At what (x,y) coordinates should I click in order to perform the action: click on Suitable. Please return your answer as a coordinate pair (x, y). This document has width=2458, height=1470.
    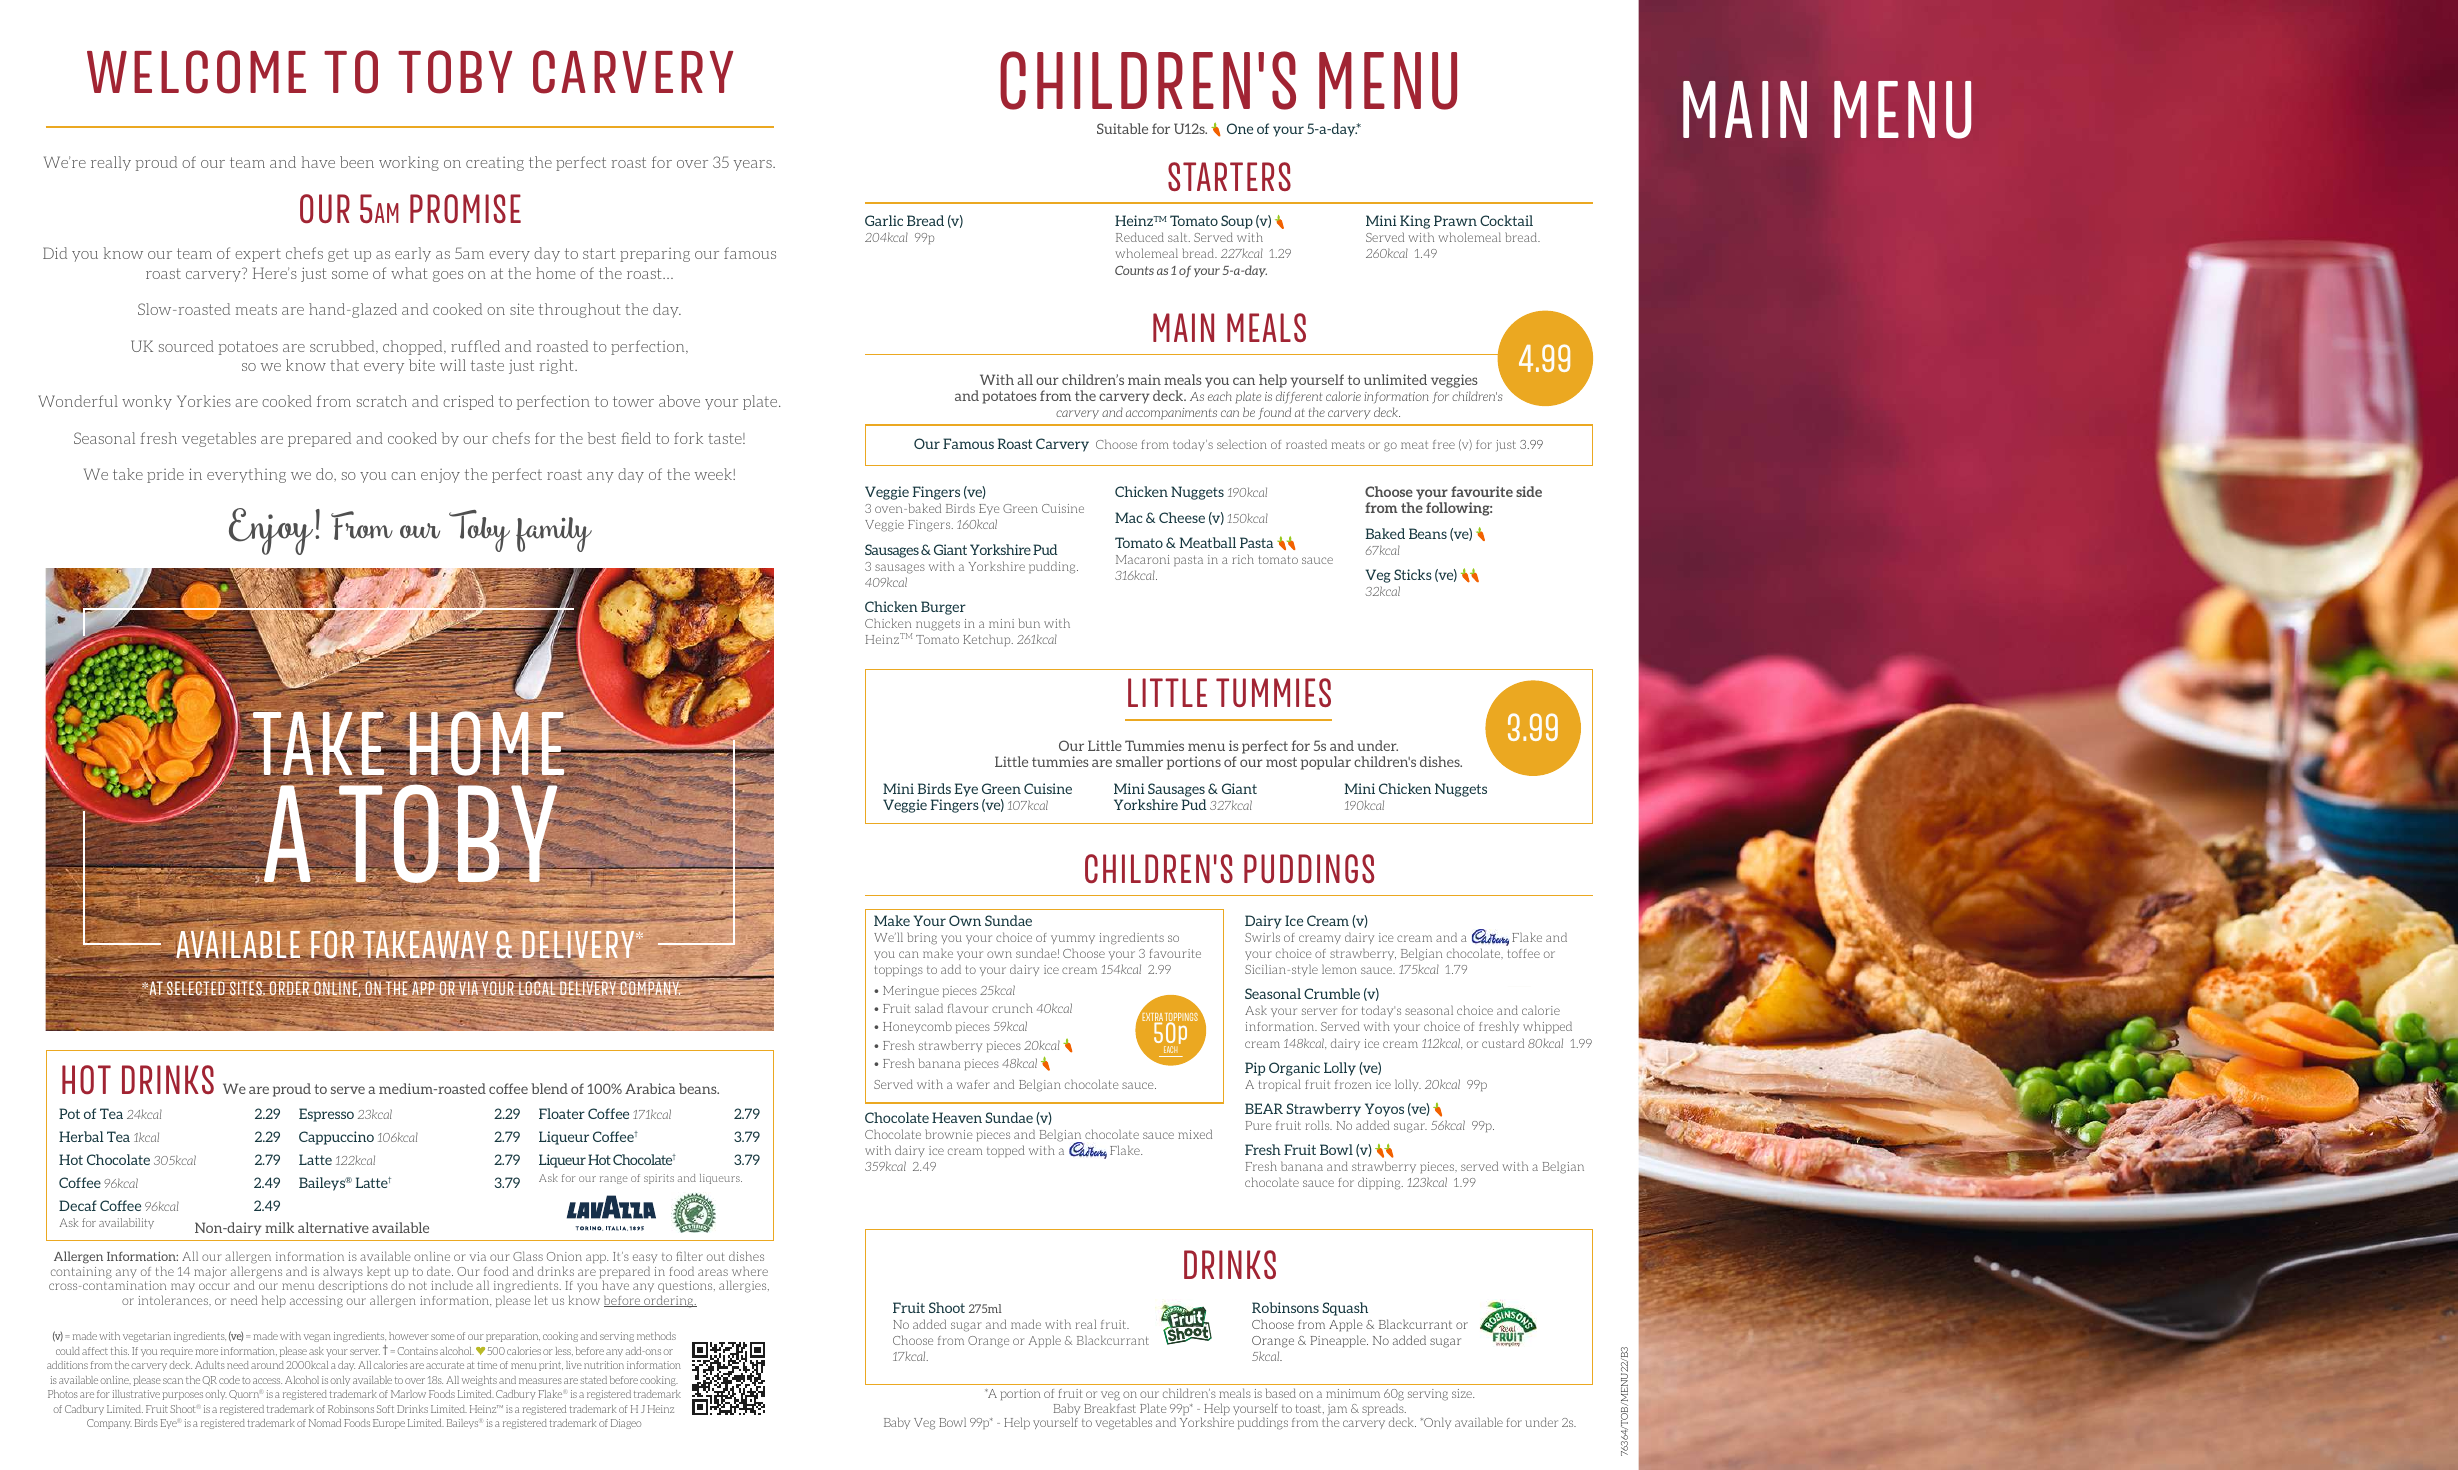
    Looking at the image, I should click on (1122, 128).
